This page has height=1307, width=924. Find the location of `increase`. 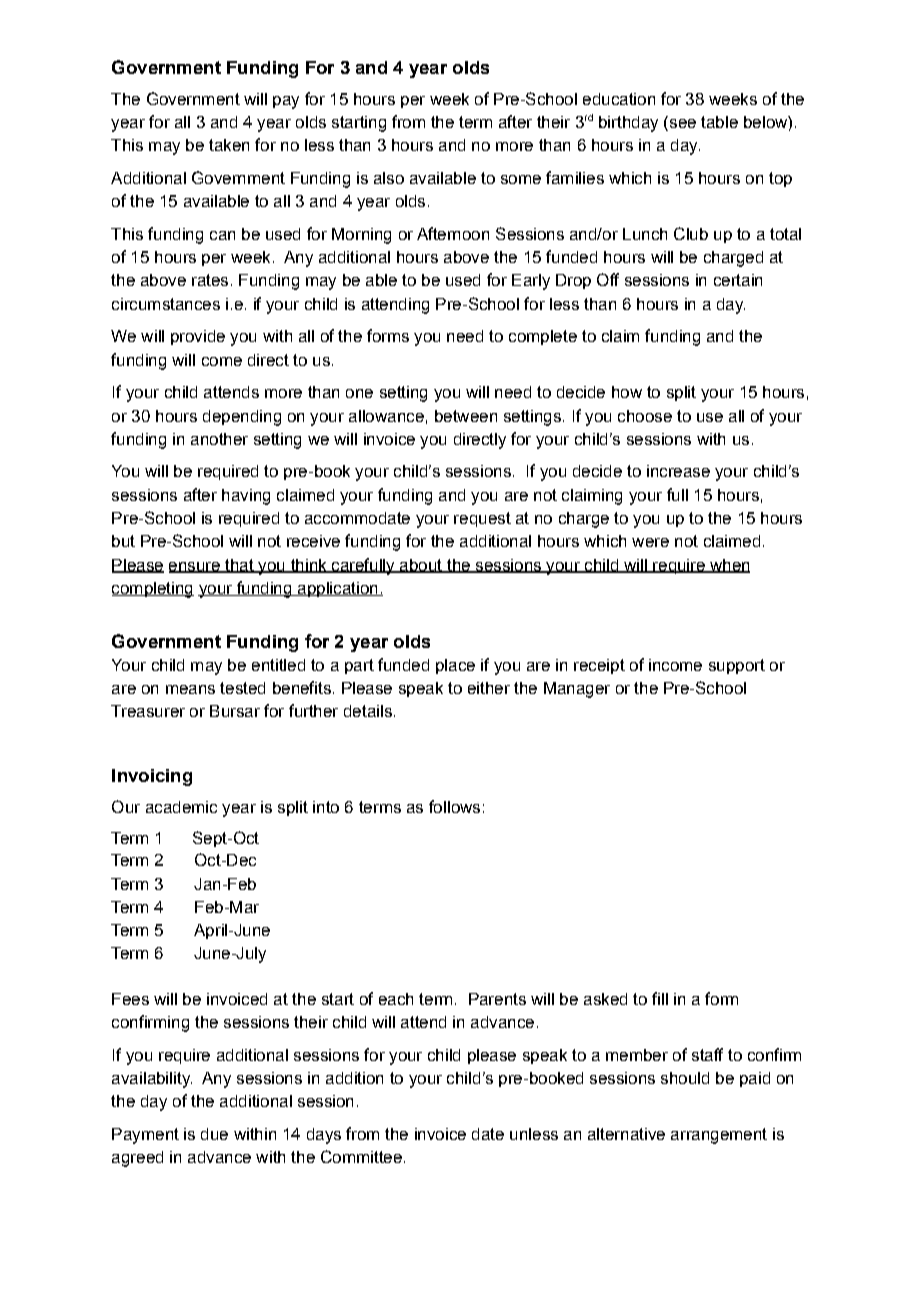

increase is located at coordinates (678, 471).
